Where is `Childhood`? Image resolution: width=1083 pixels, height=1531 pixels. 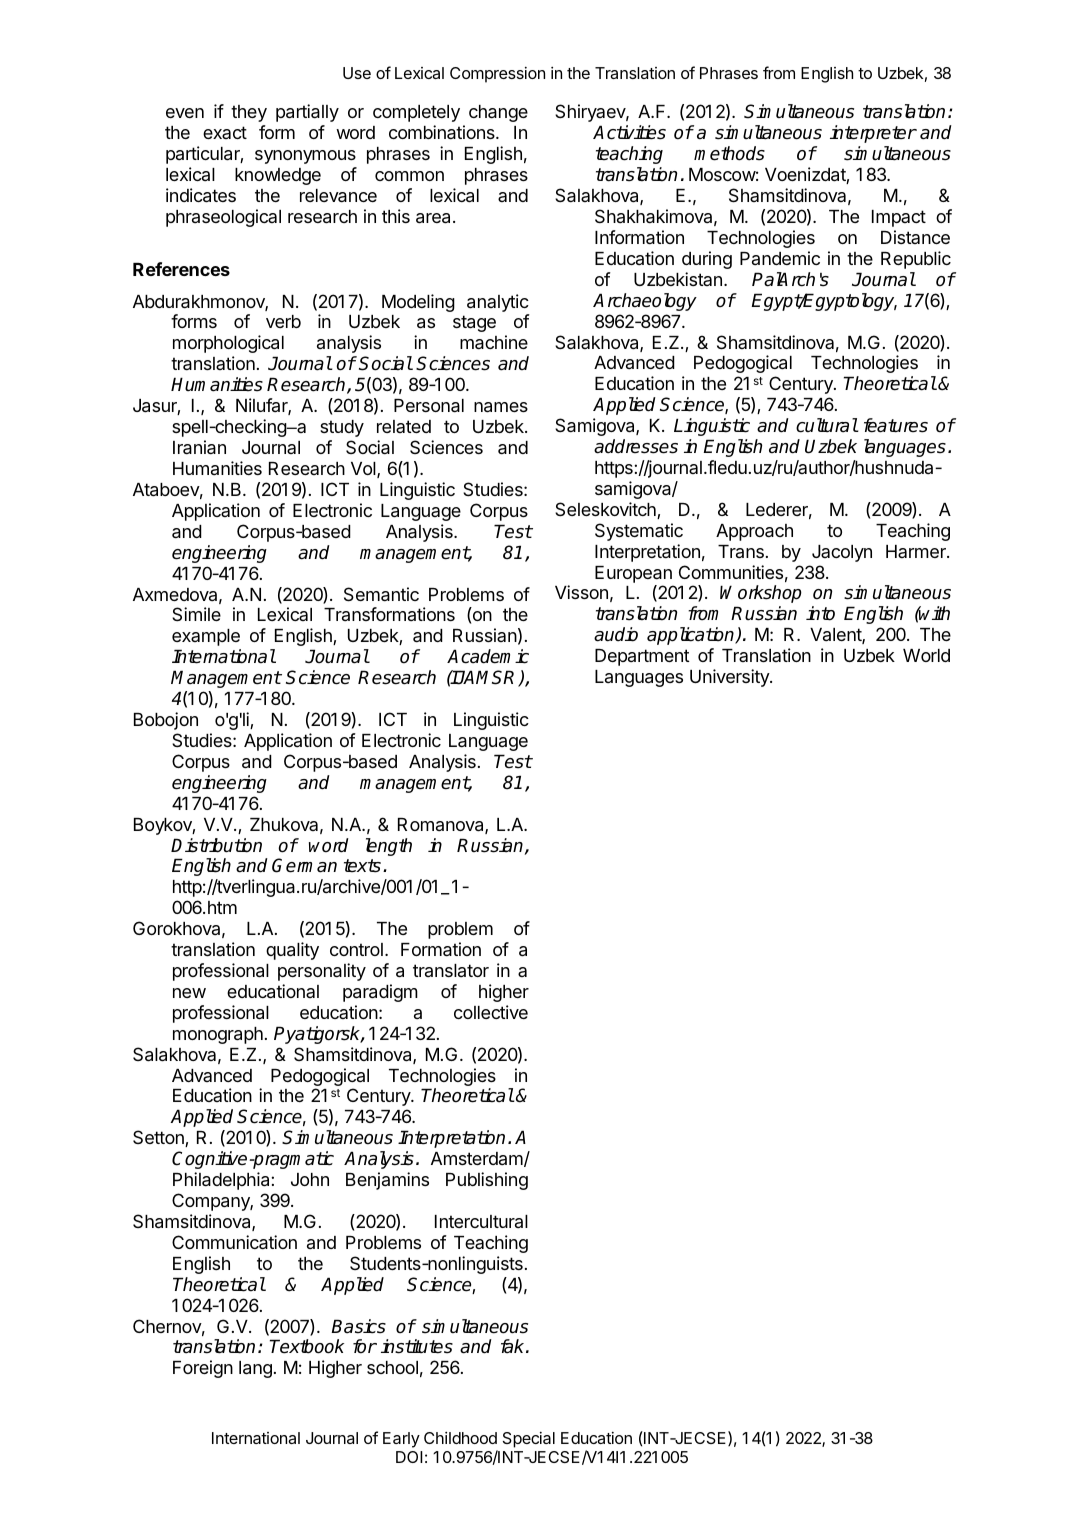 Childhood is located at coordinates (460, 1438).
